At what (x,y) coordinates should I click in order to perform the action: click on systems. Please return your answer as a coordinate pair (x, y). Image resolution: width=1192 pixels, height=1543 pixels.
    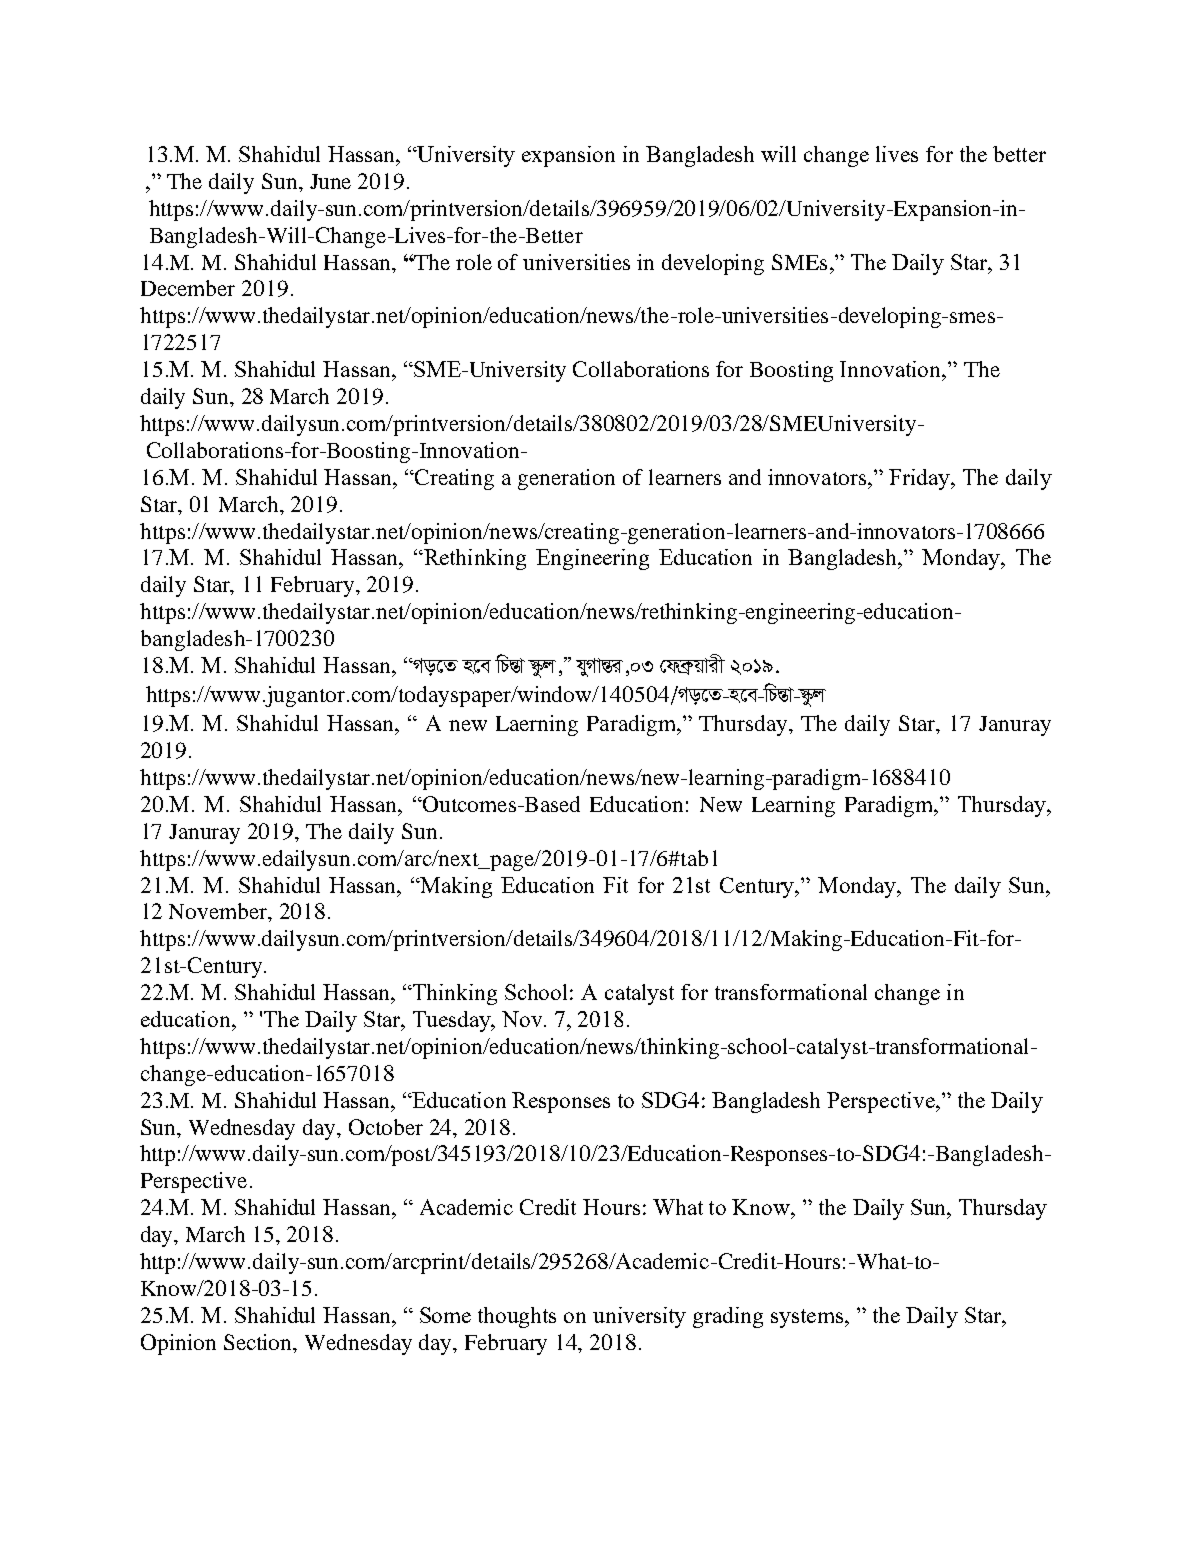
    Looking at the image, I should click on (808, 1318).
